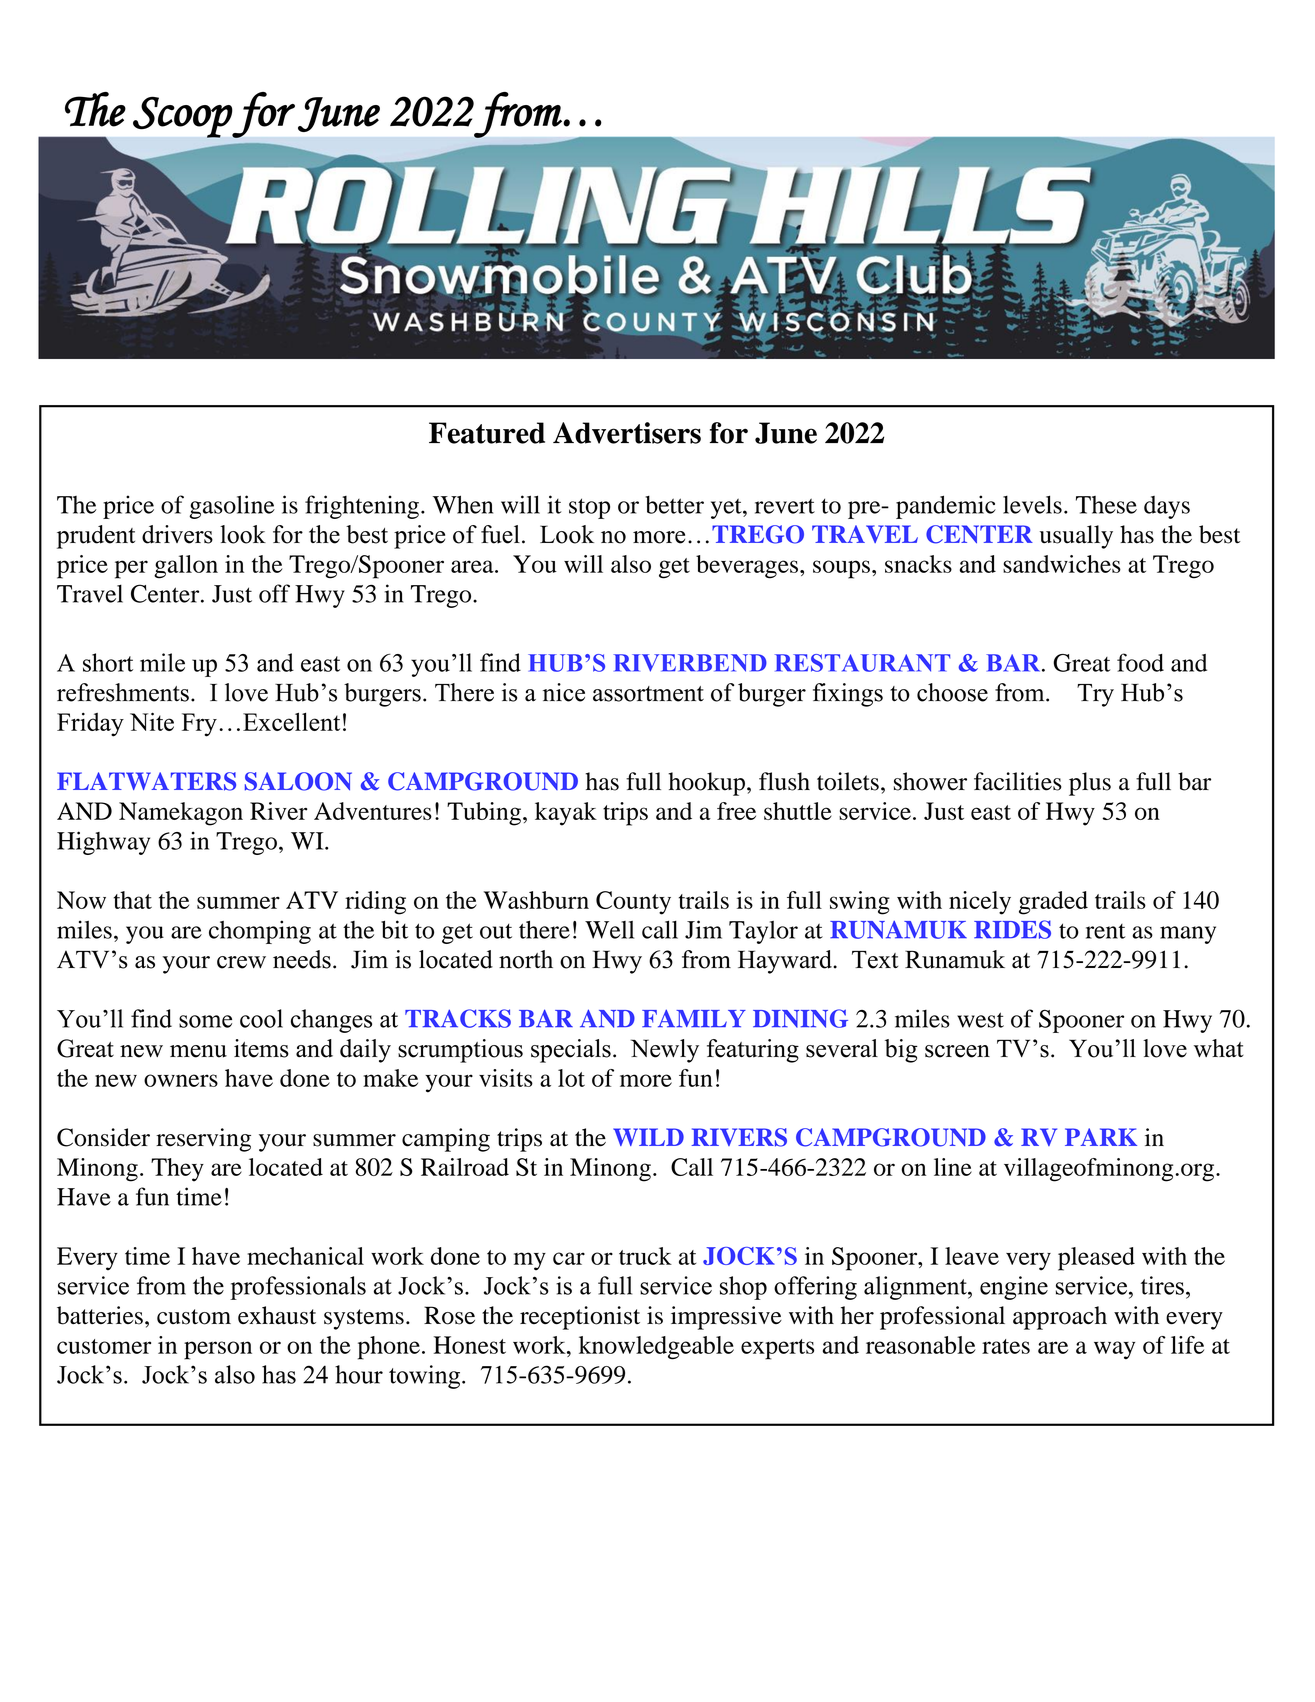 Image resolution: width=1315 pixels, height=1702 pixels. Describe the element at coordinates (152, 721) in the screenshot. I see `Nite` at that location.
